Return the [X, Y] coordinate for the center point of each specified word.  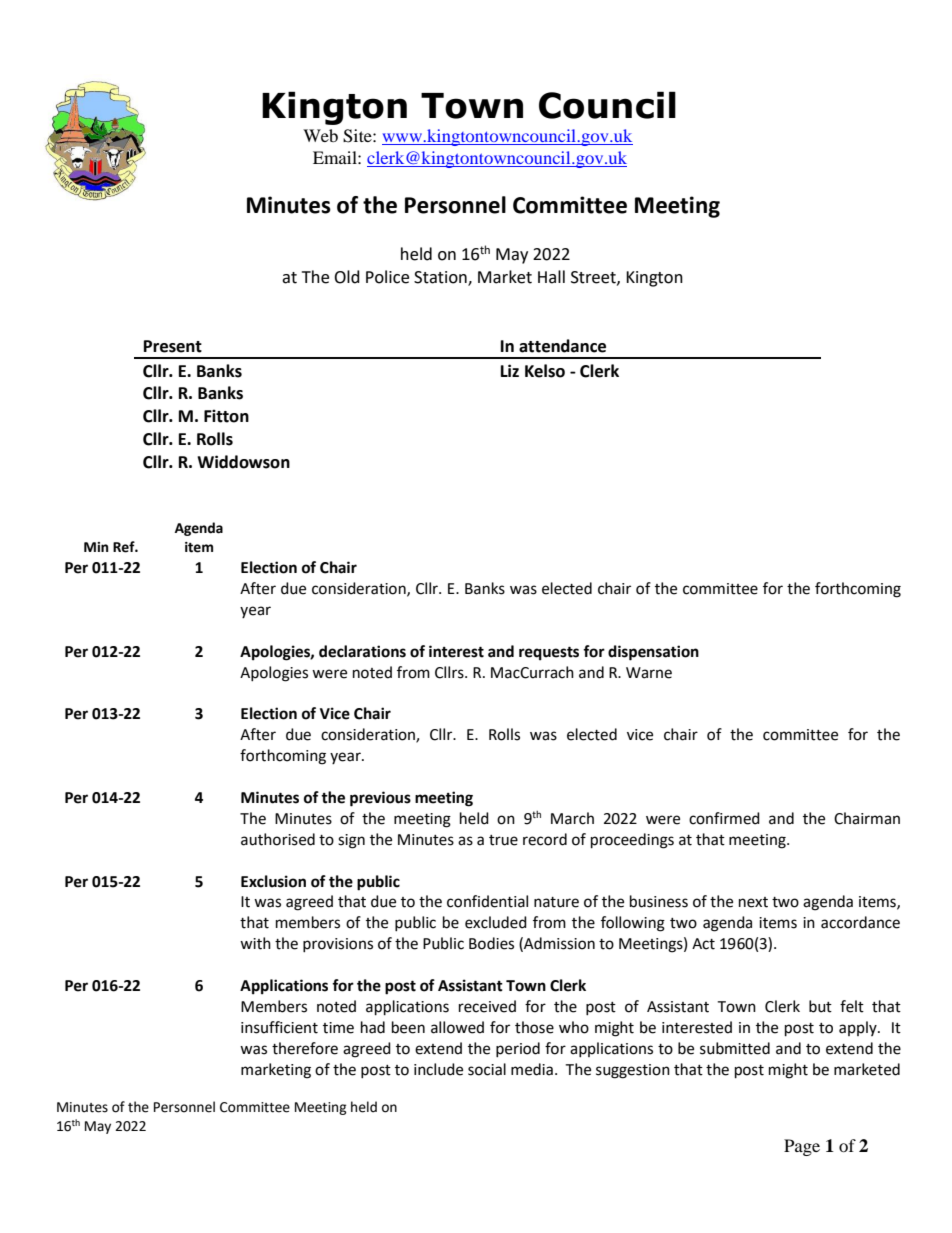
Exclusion [273, 881]
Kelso [545, 371]
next [753, 902]
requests [549, 653]
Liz [510, 370]
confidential [487, 901]
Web [320, 135]
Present [173, 346]
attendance [562, 346]
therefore [305, 1048]
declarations [362, 651]
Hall [551, 277]
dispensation [653, 653]
